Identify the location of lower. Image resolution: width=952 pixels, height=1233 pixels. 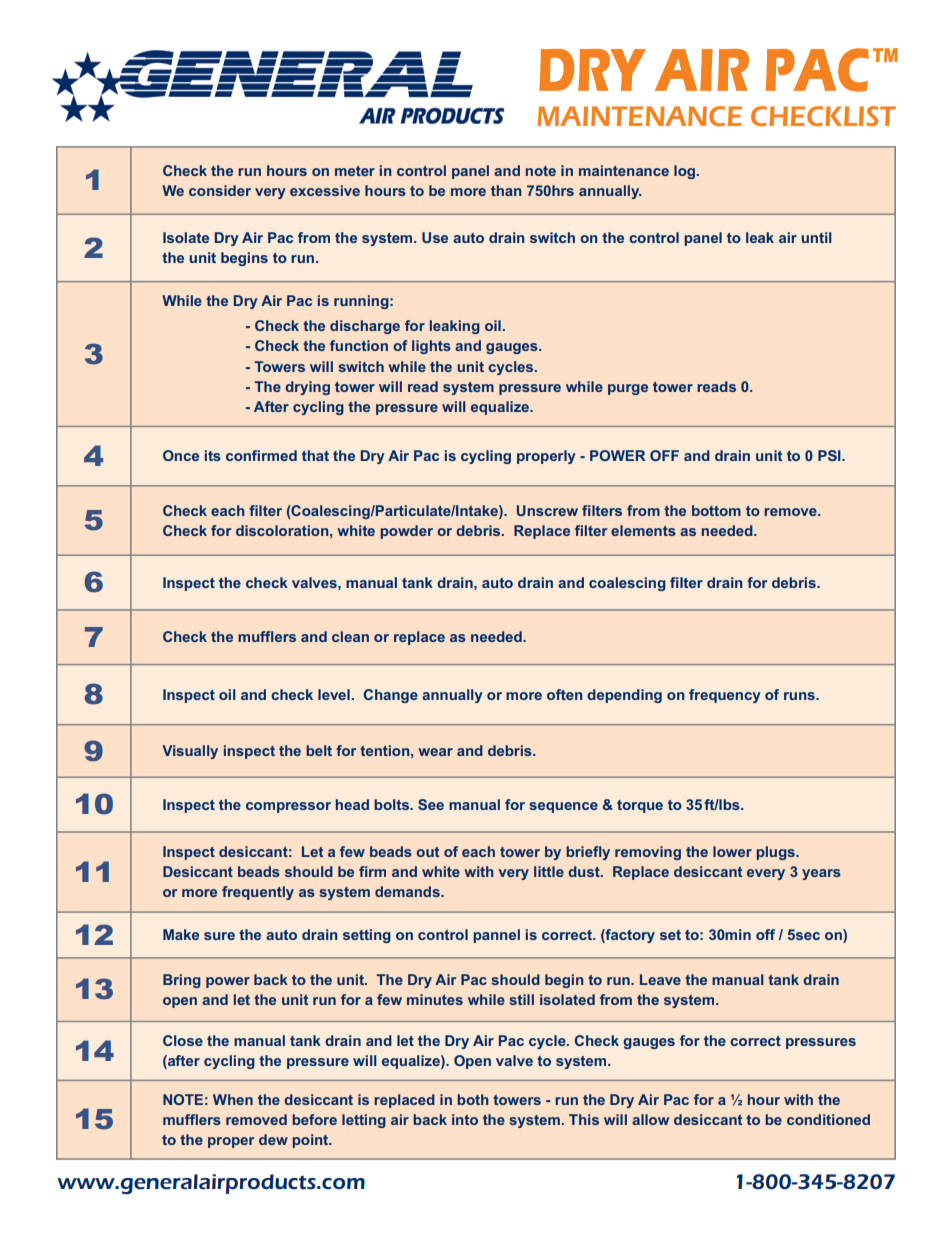
(732, 851).
